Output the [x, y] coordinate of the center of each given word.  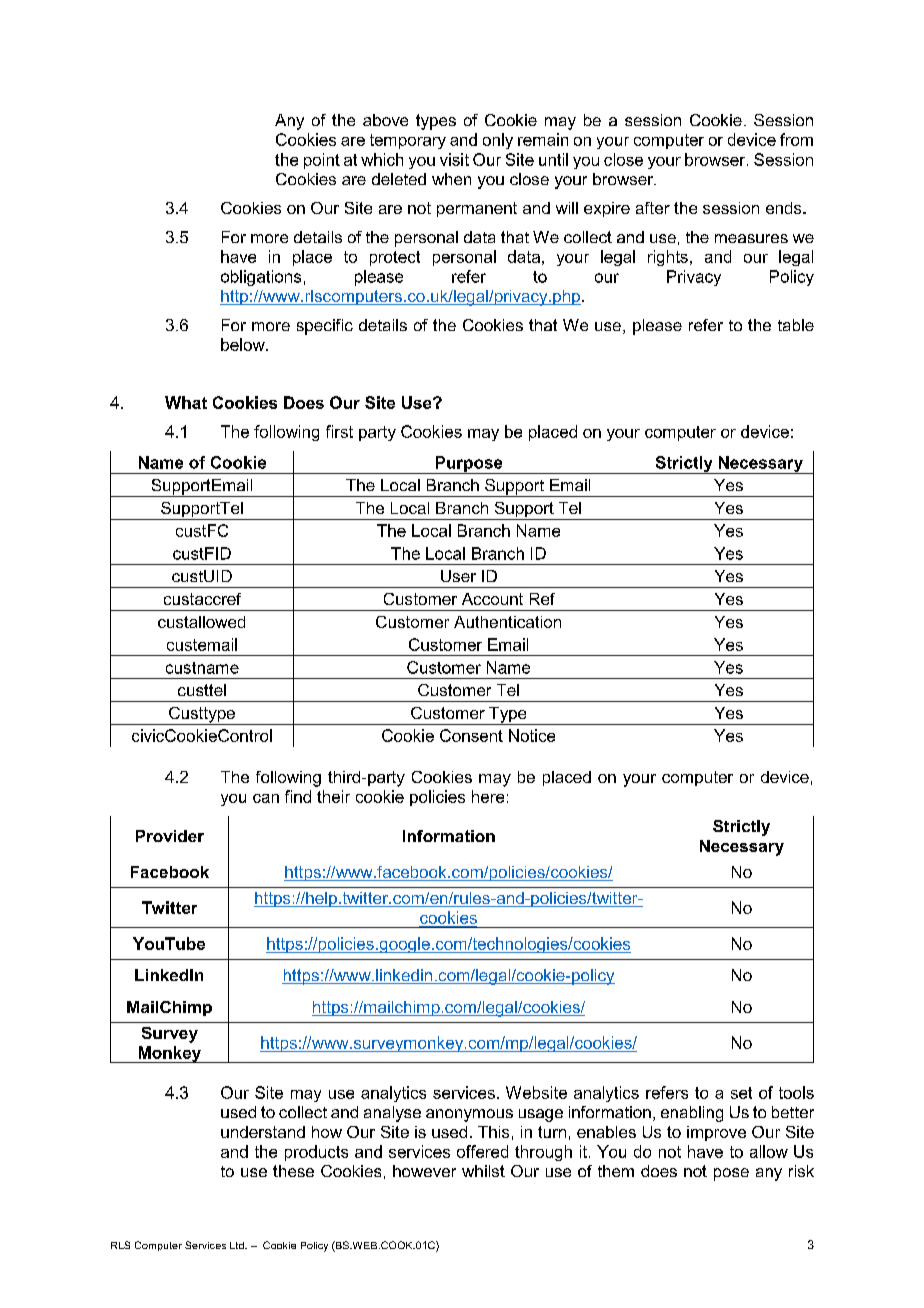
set [741, 1093]
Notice [532, 735]
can [266, 798]
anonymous [469, 1115]
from [796, 139]
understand [263, 1132]
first [339, 431]
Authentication [507, 622]
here [488, 796]
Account [492, 599]
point [322, 161]
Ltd [238, 1245]
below [244, 344]
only [498, 141]
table [796, 325]
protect [395, 258]
